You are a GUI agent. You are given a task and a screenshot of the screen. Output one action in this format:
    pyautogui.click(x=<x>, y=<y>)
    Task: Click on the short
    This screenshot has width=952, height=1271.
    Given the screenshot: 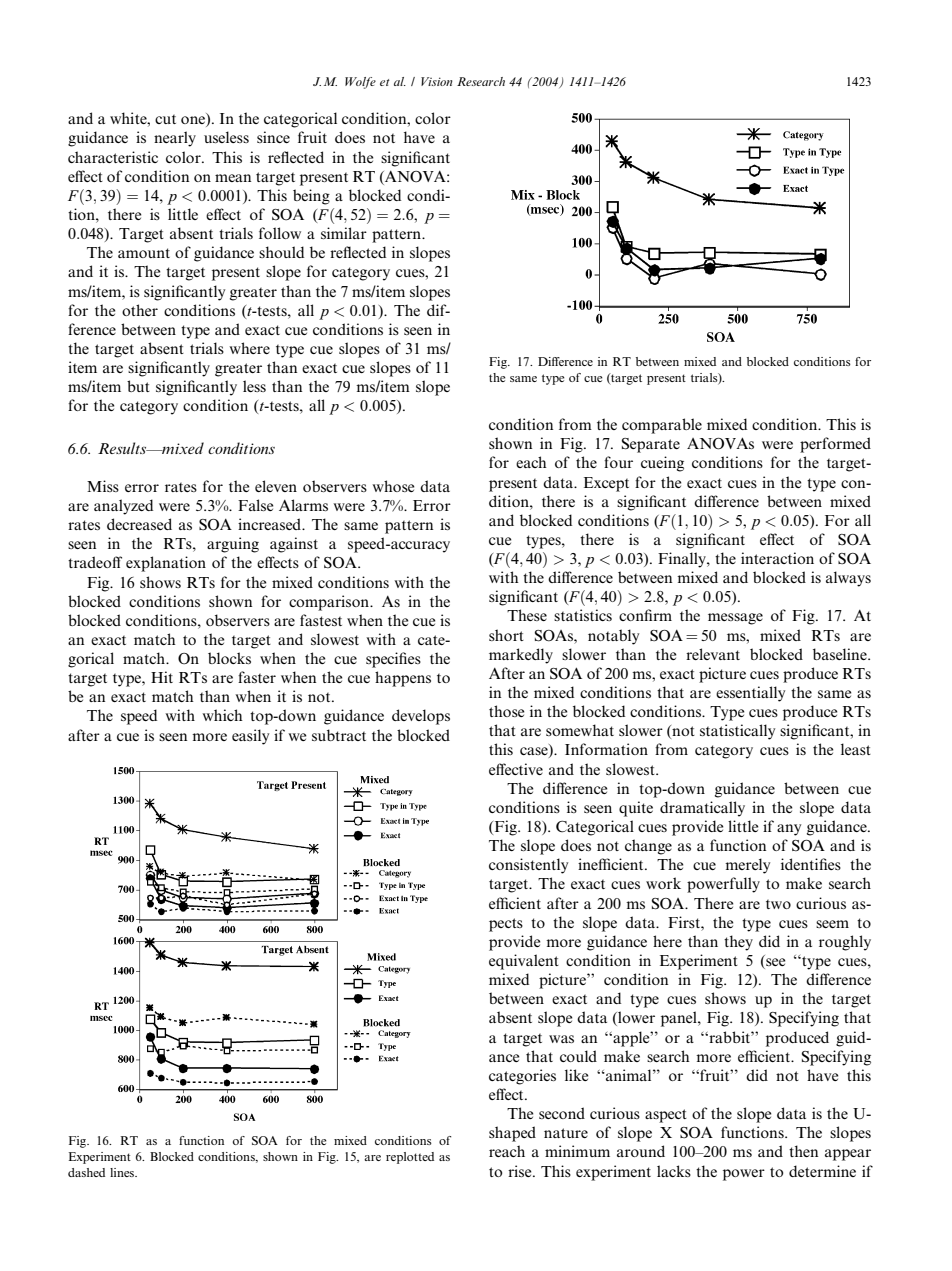 What is the action you would take?
    pyautogui.click(x=506, y=635)
